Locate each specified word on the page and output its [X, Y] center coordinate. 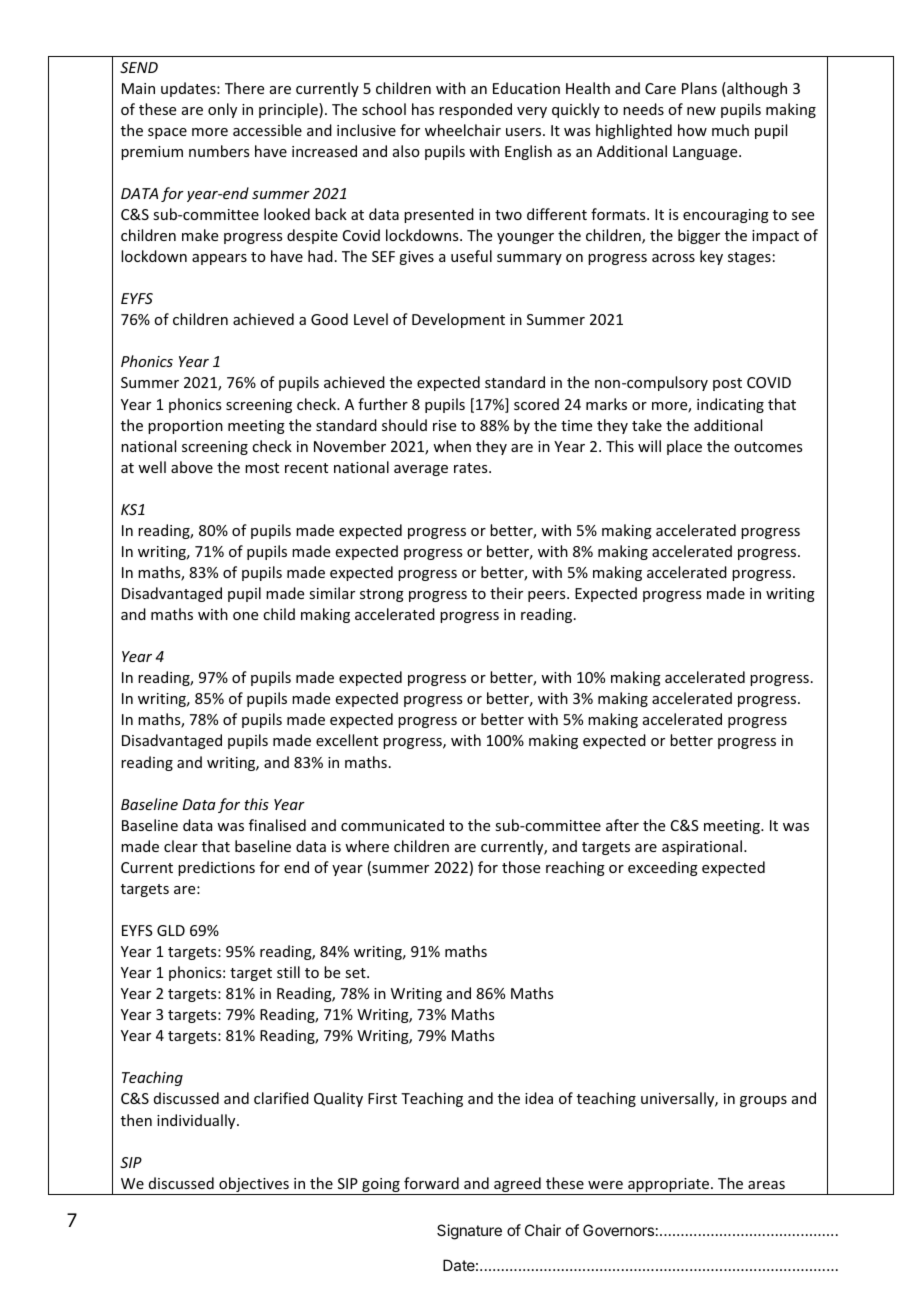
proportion [185, 427]
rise [444, 425]
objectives [254, 1186]
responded [475, 110]
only [222, 110]
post [727, 384]
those [521, 867]
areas [766, 1185]
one [245, 616]
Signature [469, 1232]
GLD [171, 930]
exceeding [663, 868]
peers [548, 596]
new [701, 111]
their [506, 593]
